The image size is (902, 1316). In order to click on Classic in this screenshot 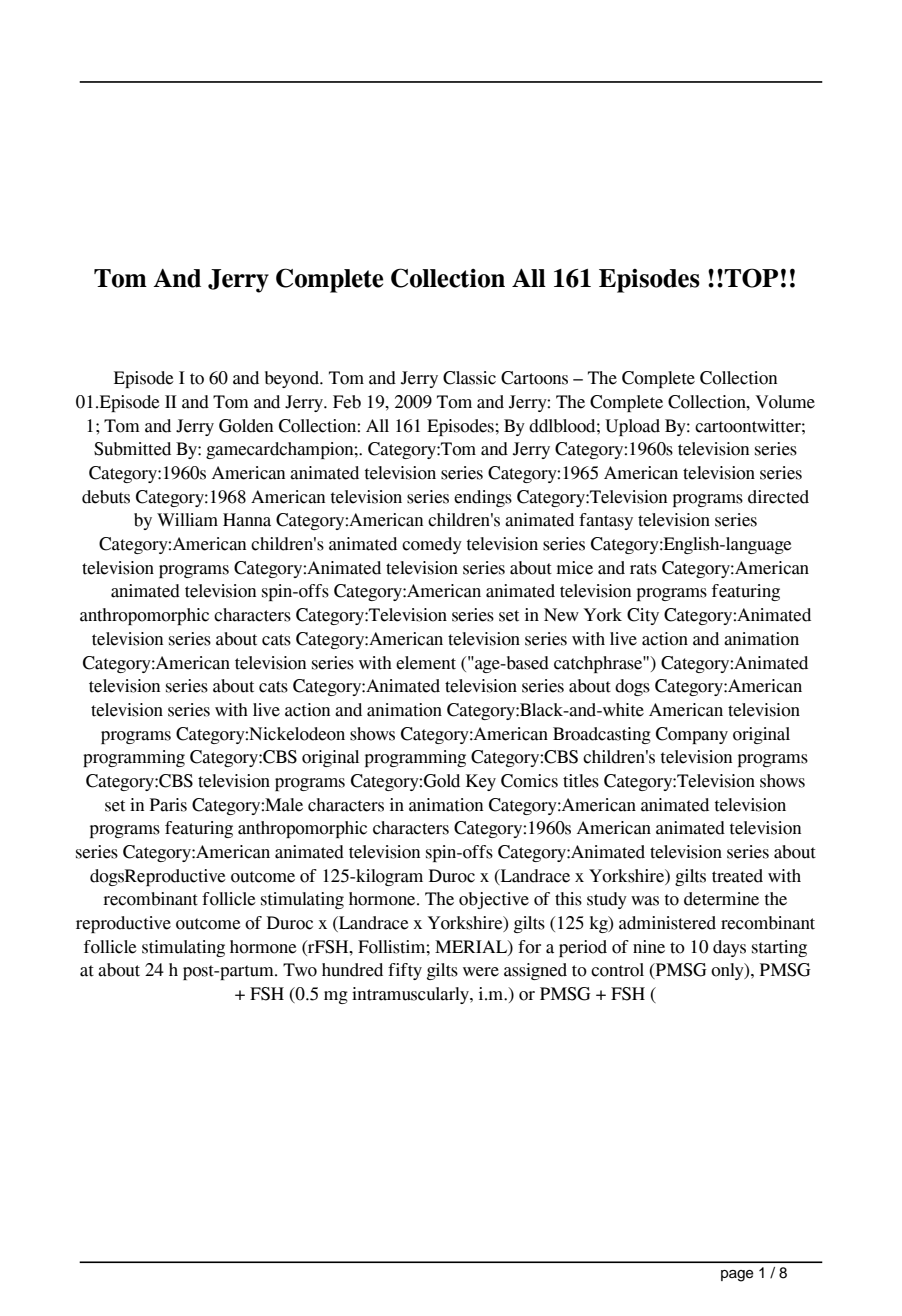, I will do `click(469, 378)`.
